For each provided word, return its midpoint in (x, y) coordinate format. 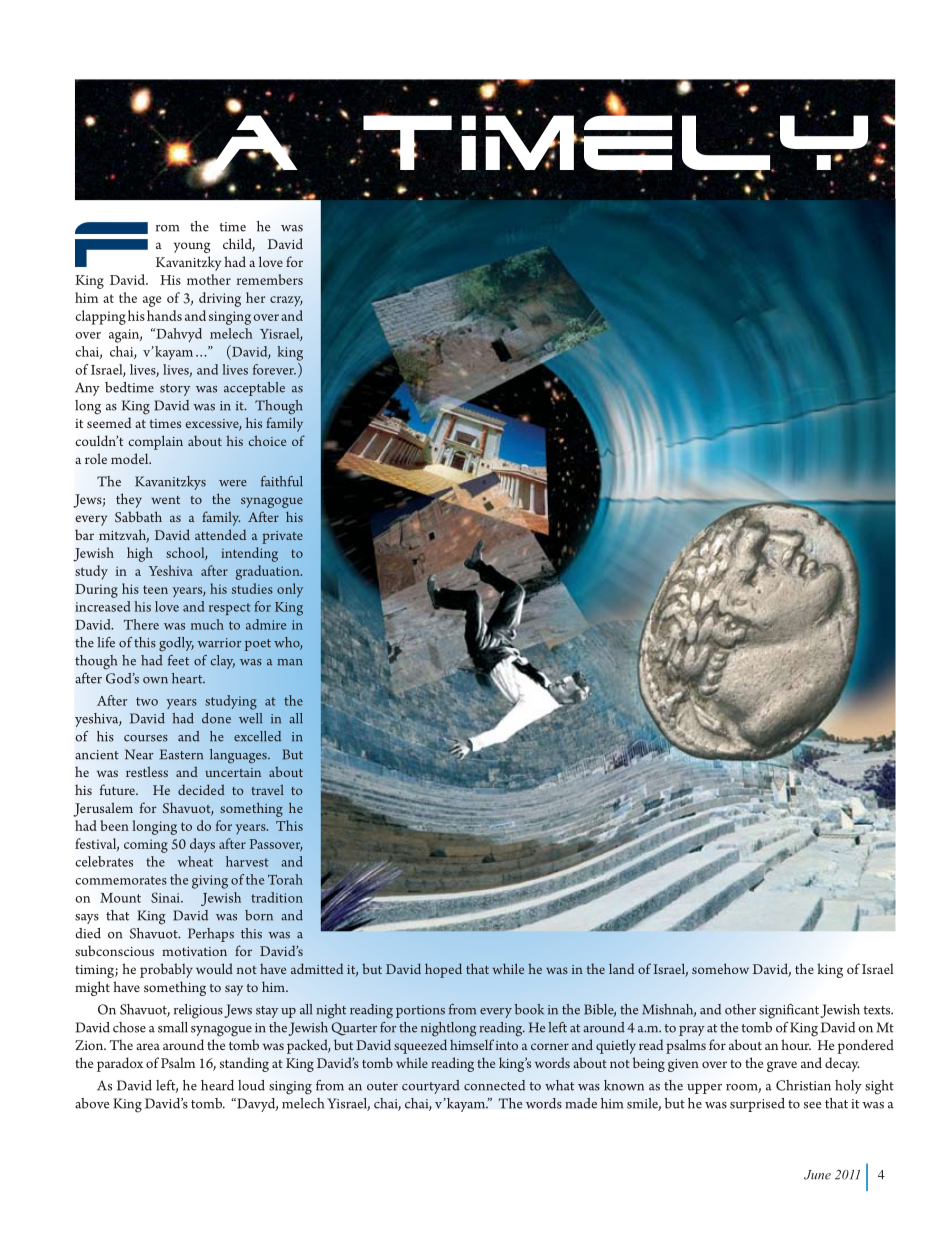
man (290, 662)
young (192, 247)
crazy (286, 301)
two (147, 701)
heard (217, 1085)
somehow (720, 968)
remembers (270, 279)
